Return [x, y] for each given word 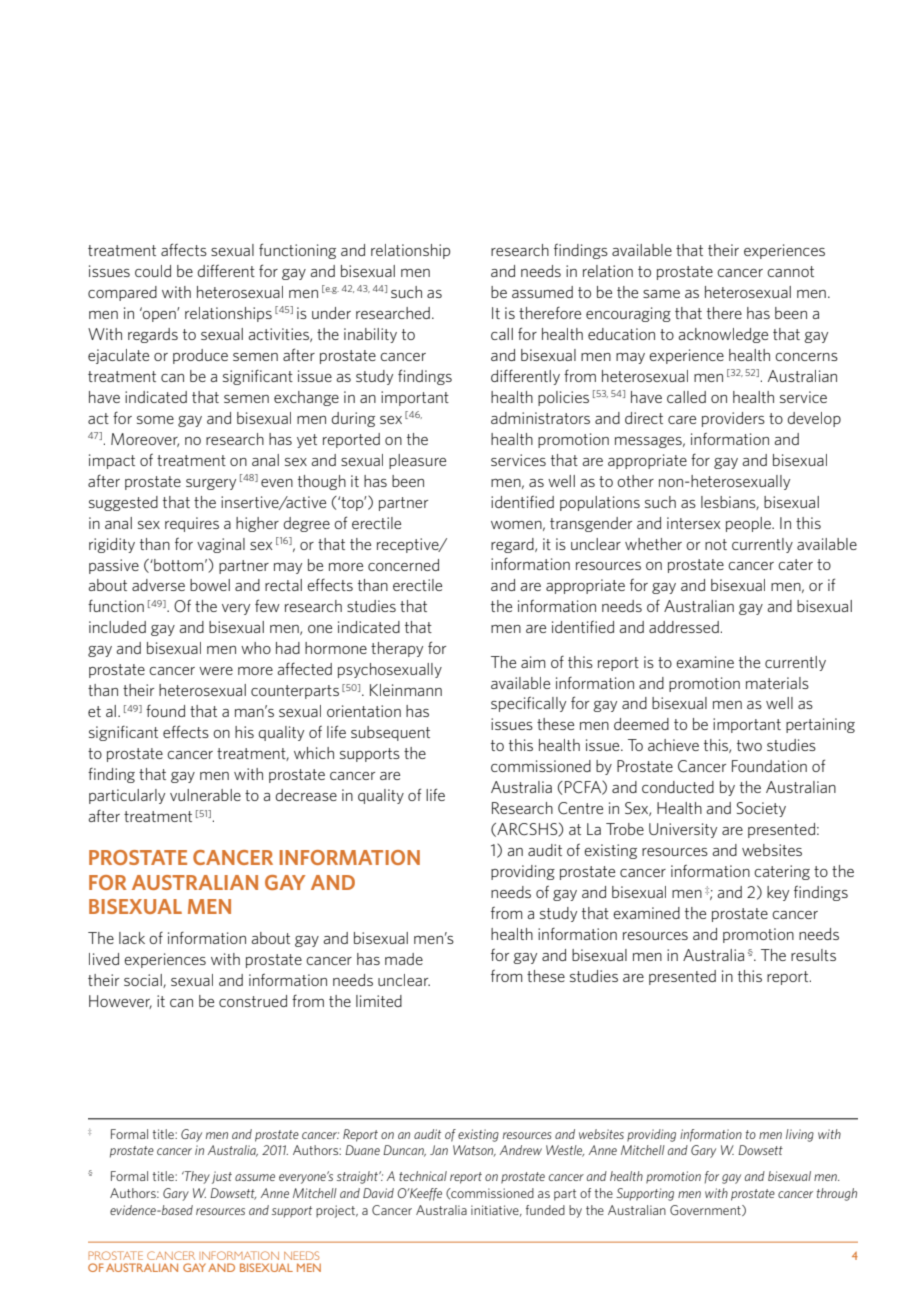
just [222, 1177]
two [749, 745]
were [216, 671]
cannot [790, 271]
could [153, 271]
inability [370, 335]
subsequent [390, 733]
